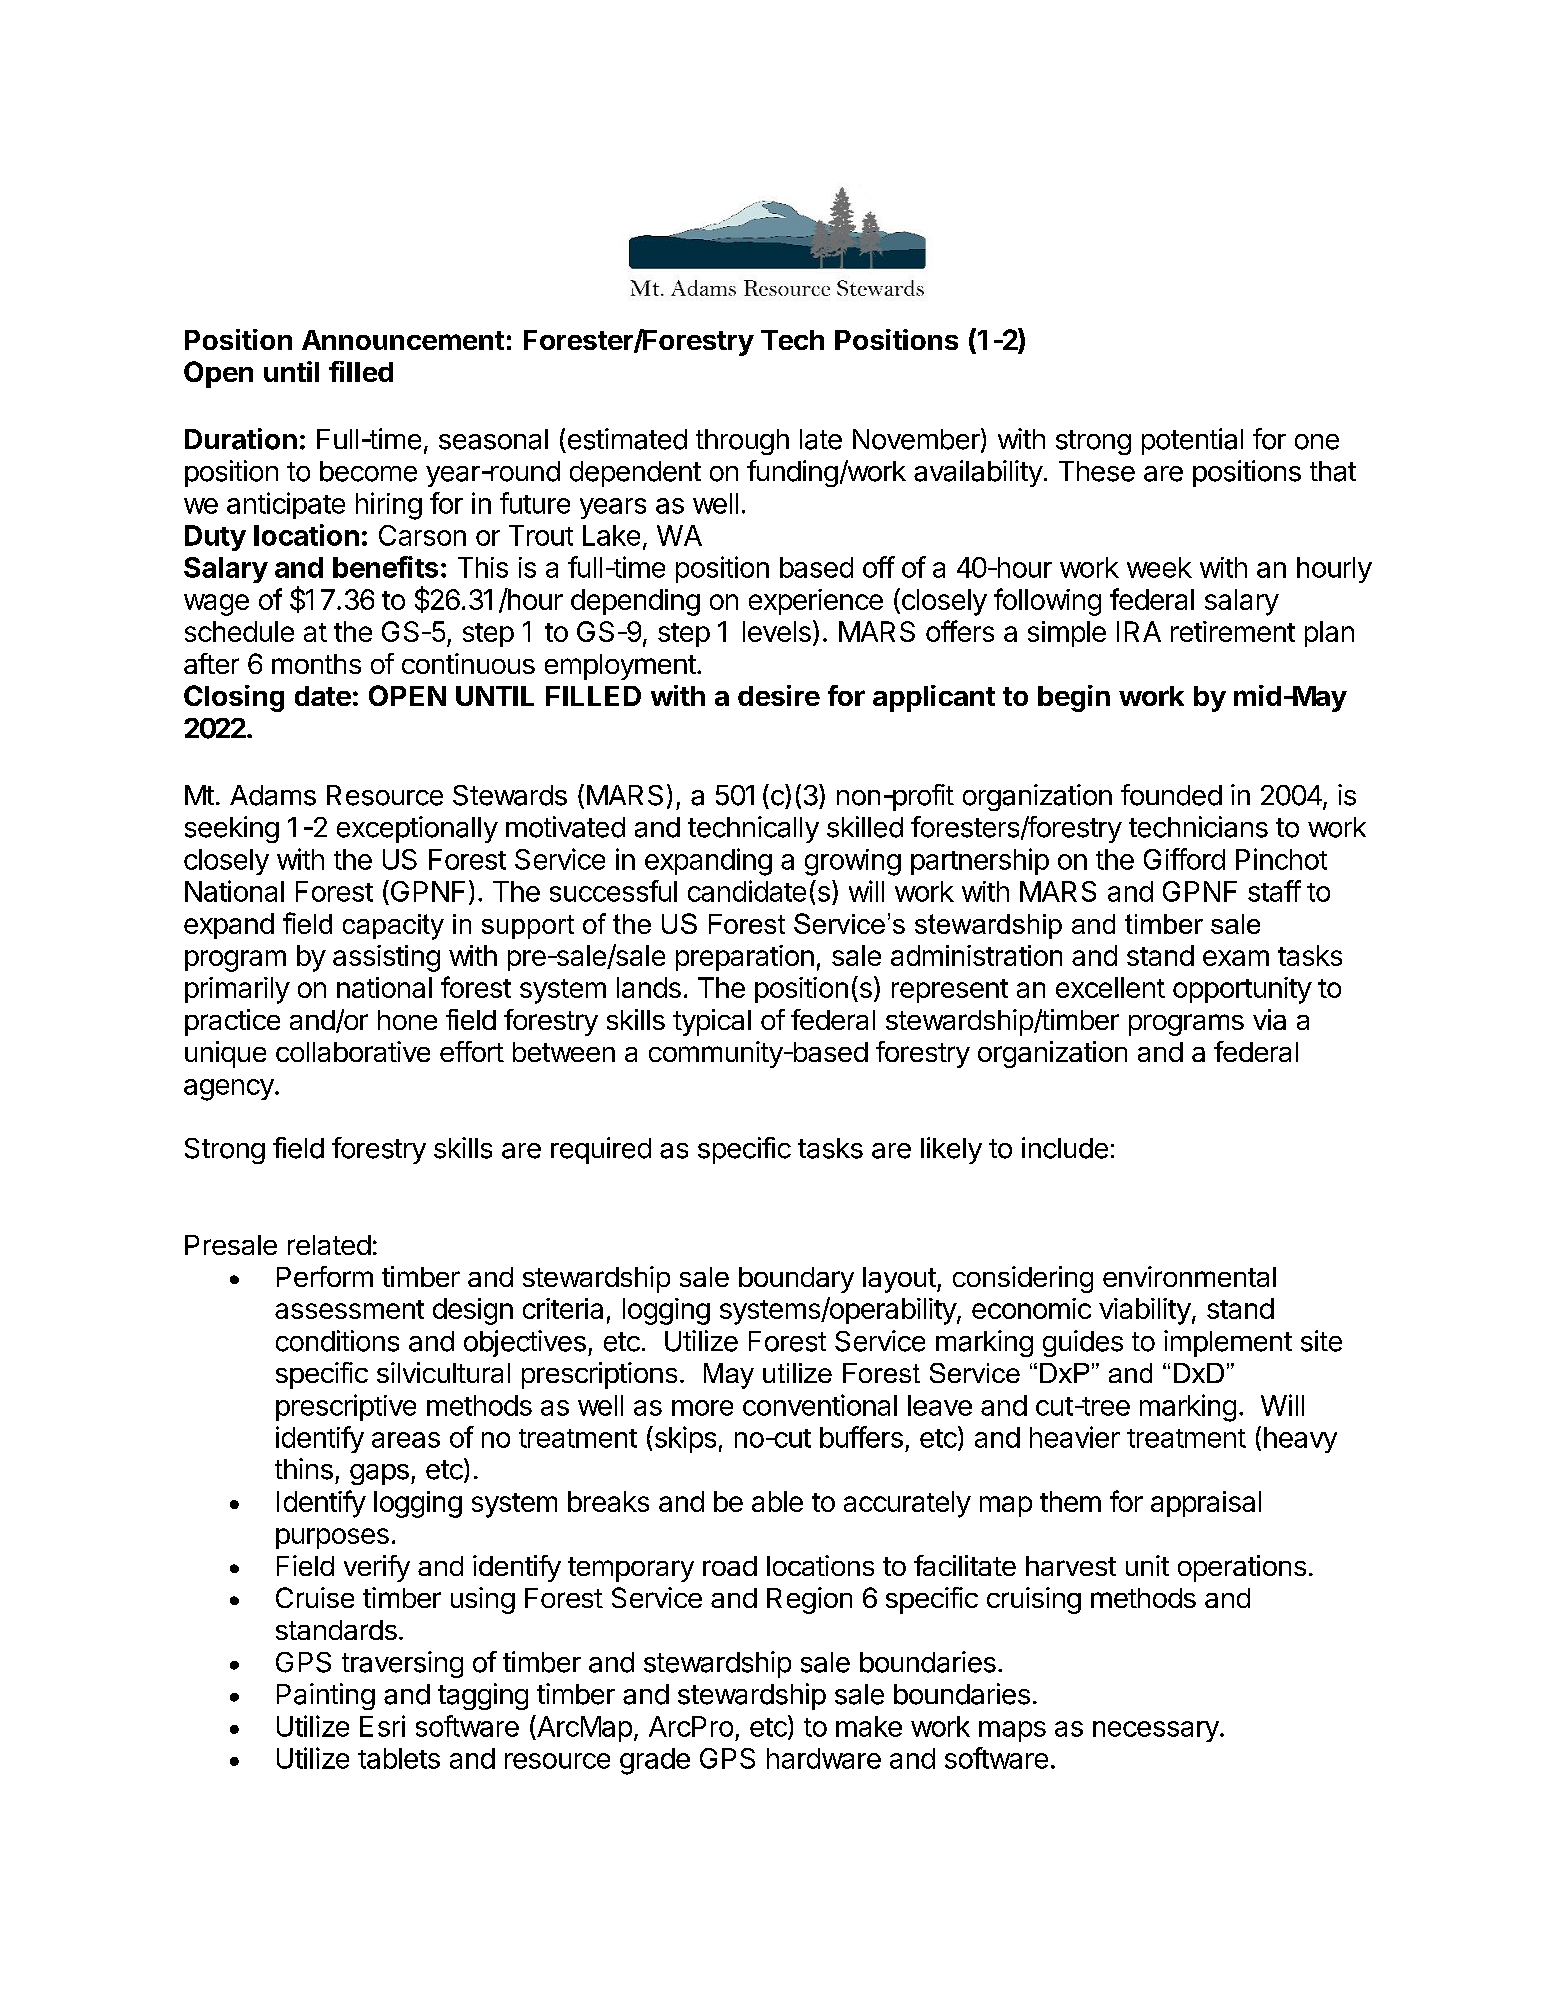 The width and height of the page is (1554, 2010). I want to click on excellent, so click(1110, 987).
